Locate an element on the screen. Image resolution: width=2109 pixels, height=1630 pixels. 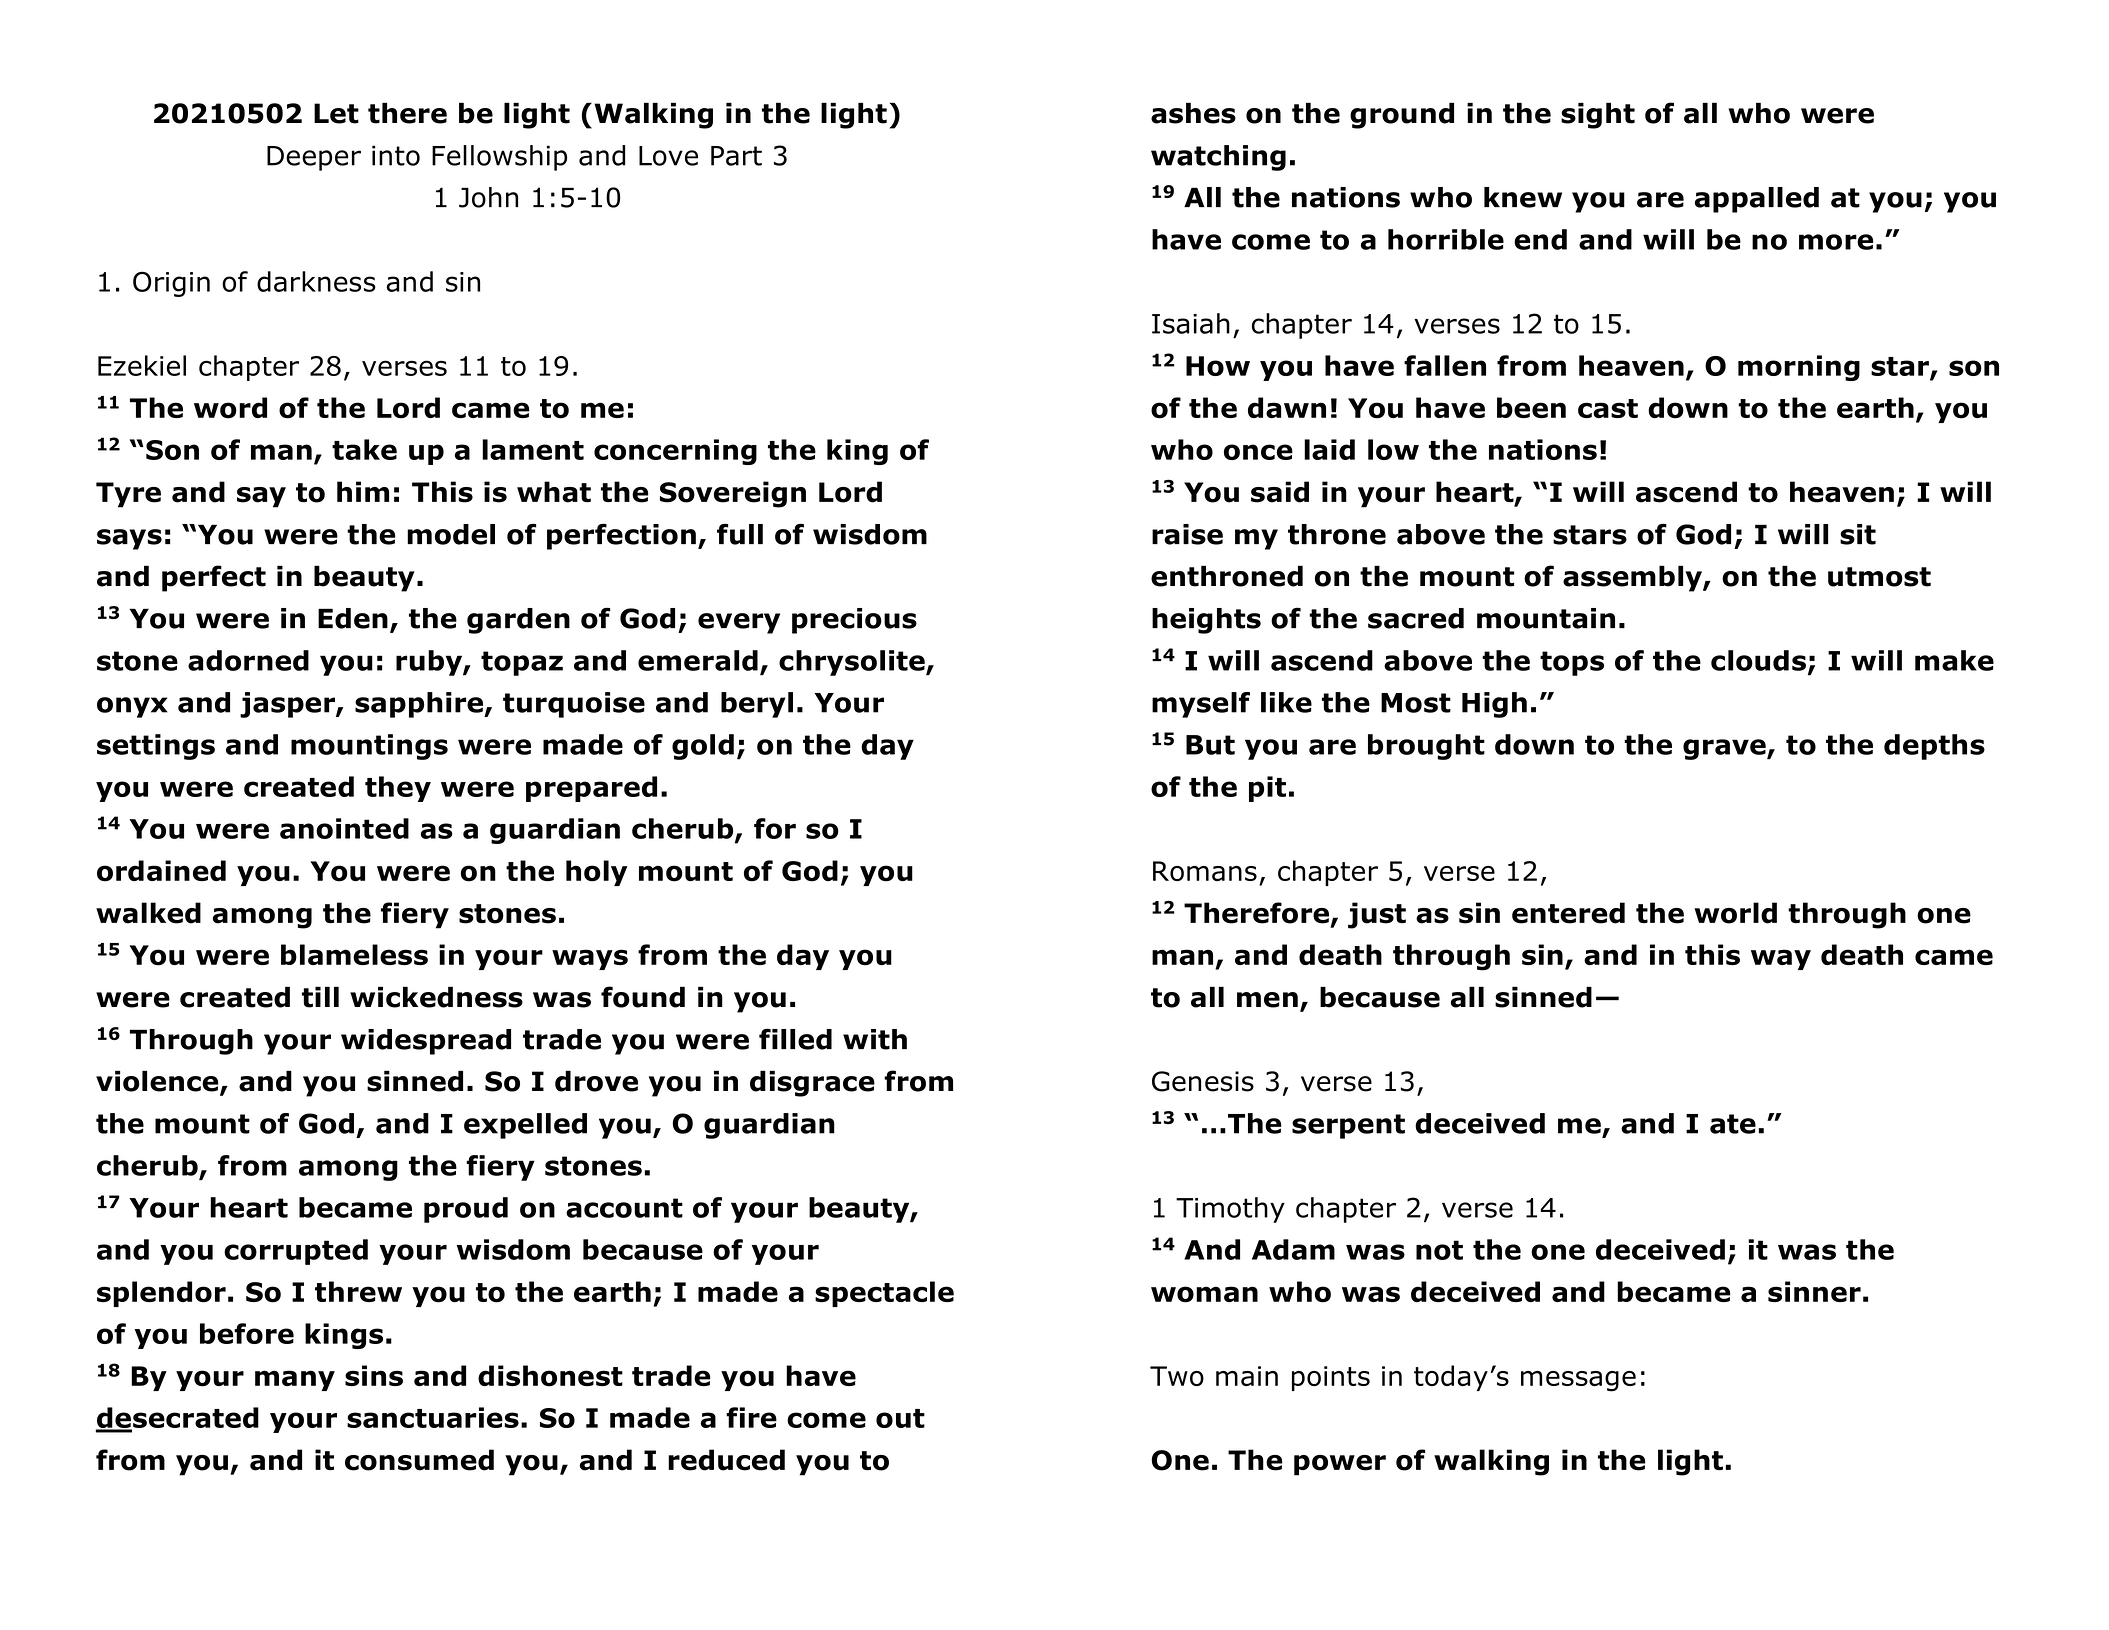
world is located at coordinates (1735, 913).
